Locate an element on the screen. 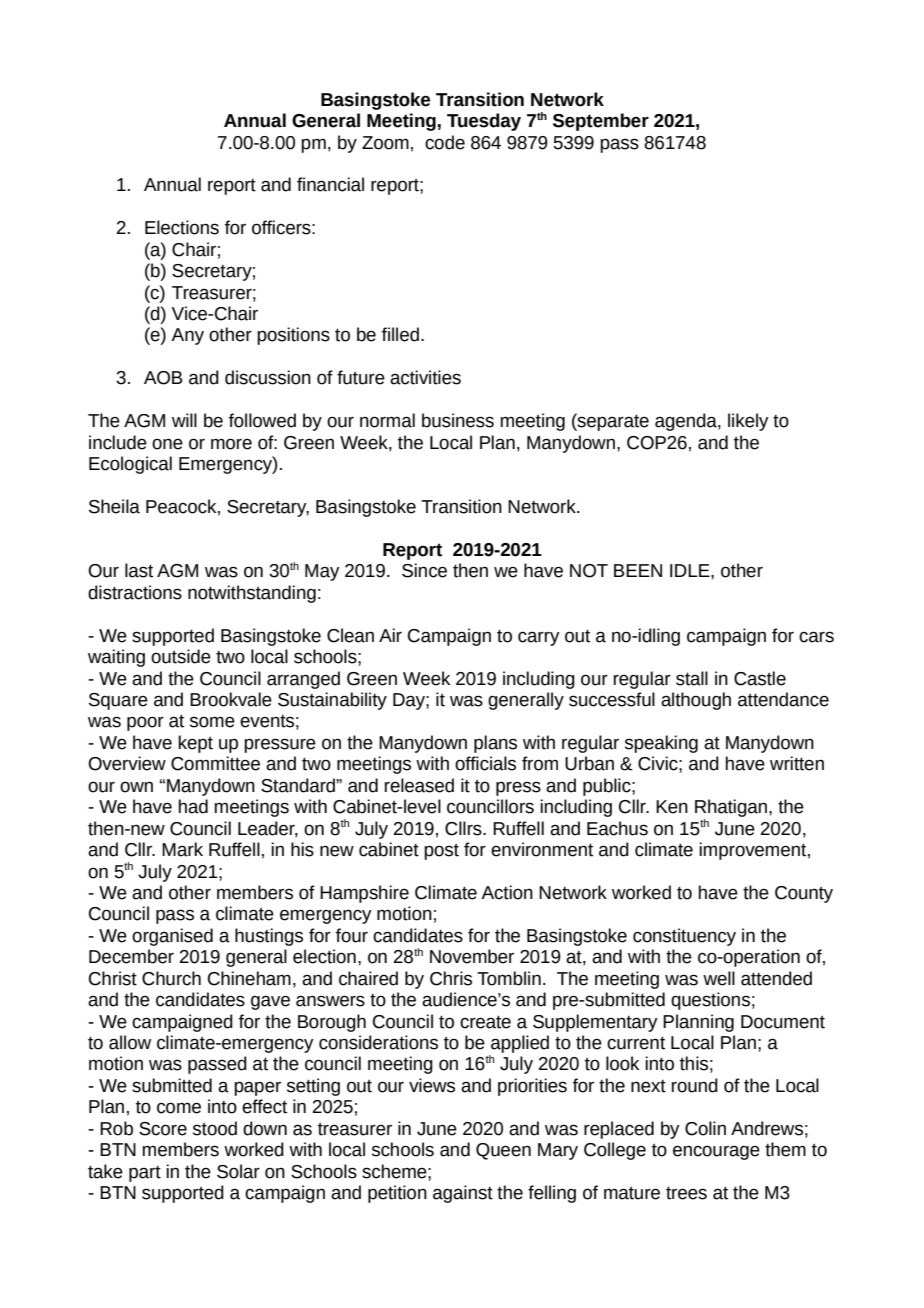 This screenshot has height=1308, width=924. outside is located at coordinates (181, 656).
